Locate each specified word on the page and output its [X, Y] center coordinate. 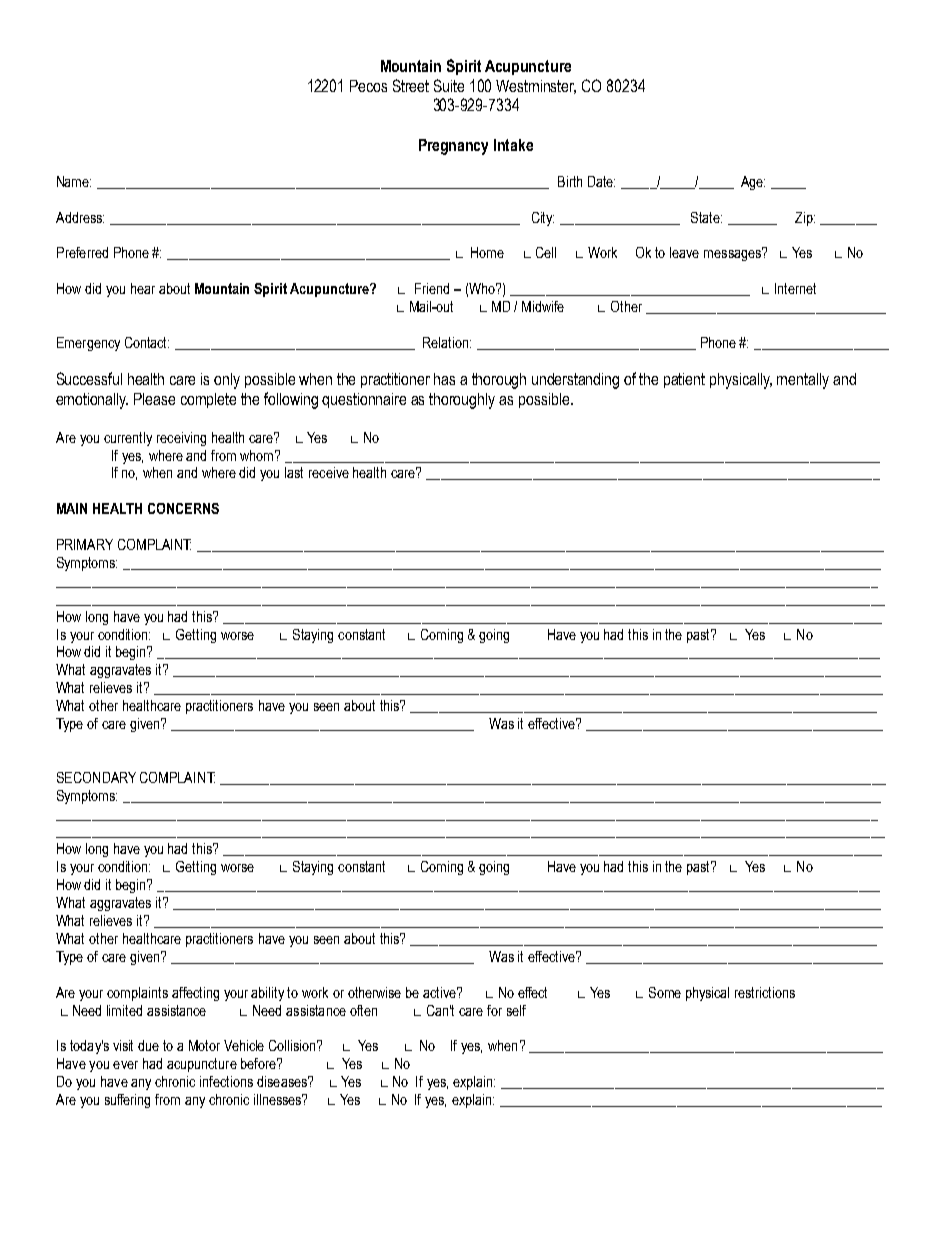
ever [125, 1065]
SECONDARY [96, 777]
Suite [449, 85]
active [441, 992]
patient [684, 380]
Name [74, 181]
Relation [447, 342]
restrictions [765, 992]
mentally [803, 381]
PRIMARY [85, 544]
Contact [147, 342]
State [706, 217]
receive [329, 472]
